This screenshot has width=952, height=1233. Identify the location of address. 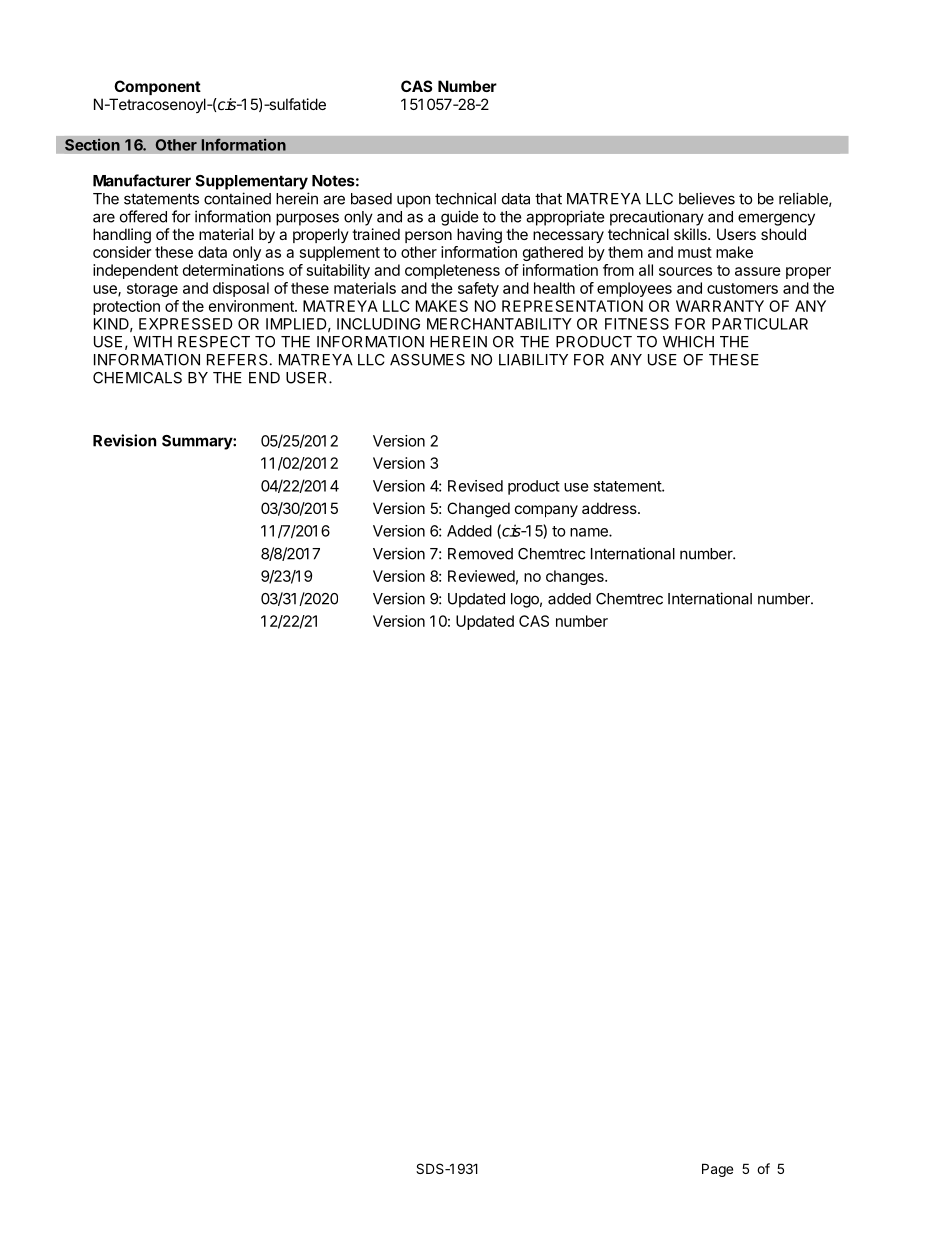
(610, 508).
